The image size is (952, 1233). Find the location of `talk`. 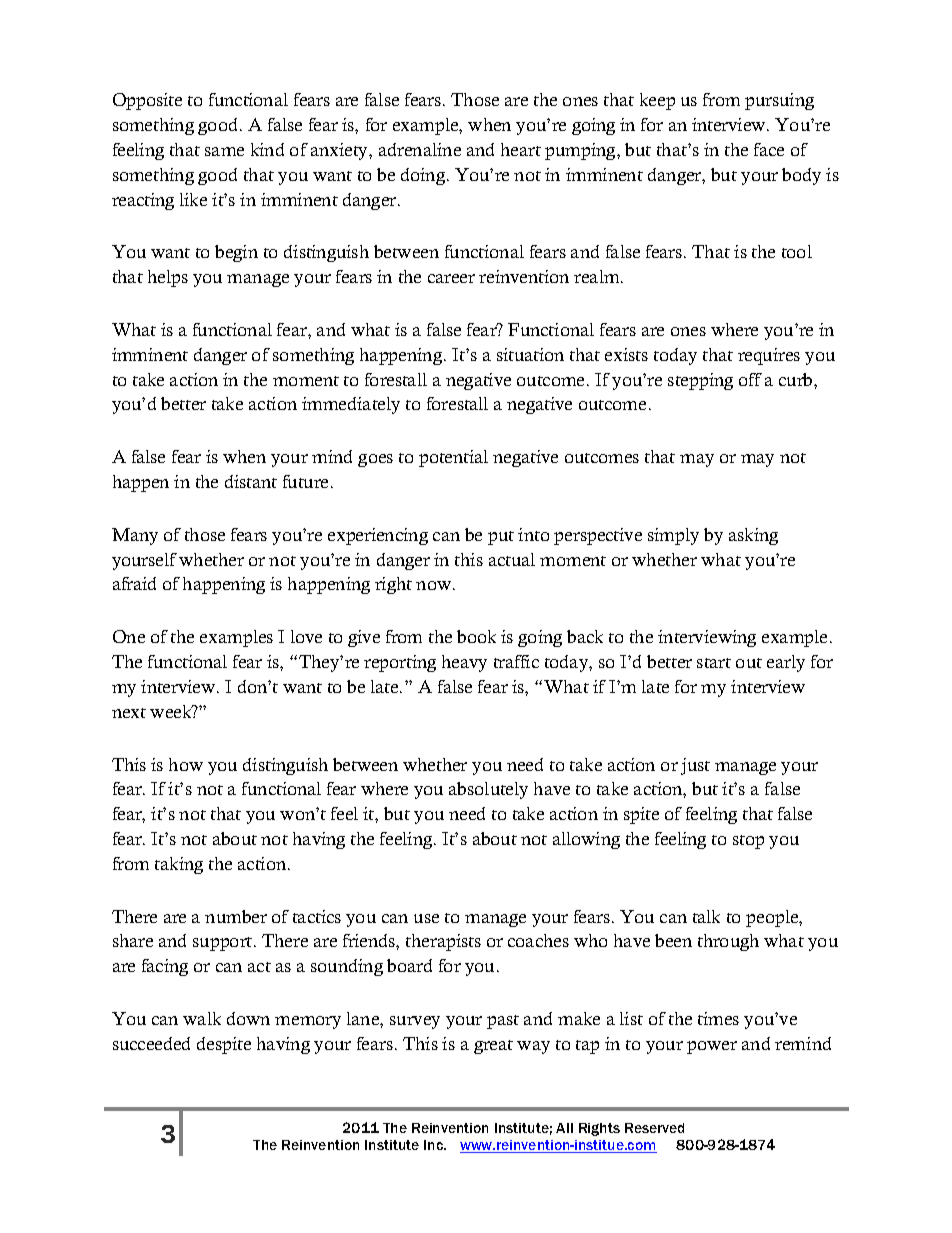

talk is located at coordinates (706, 916).
